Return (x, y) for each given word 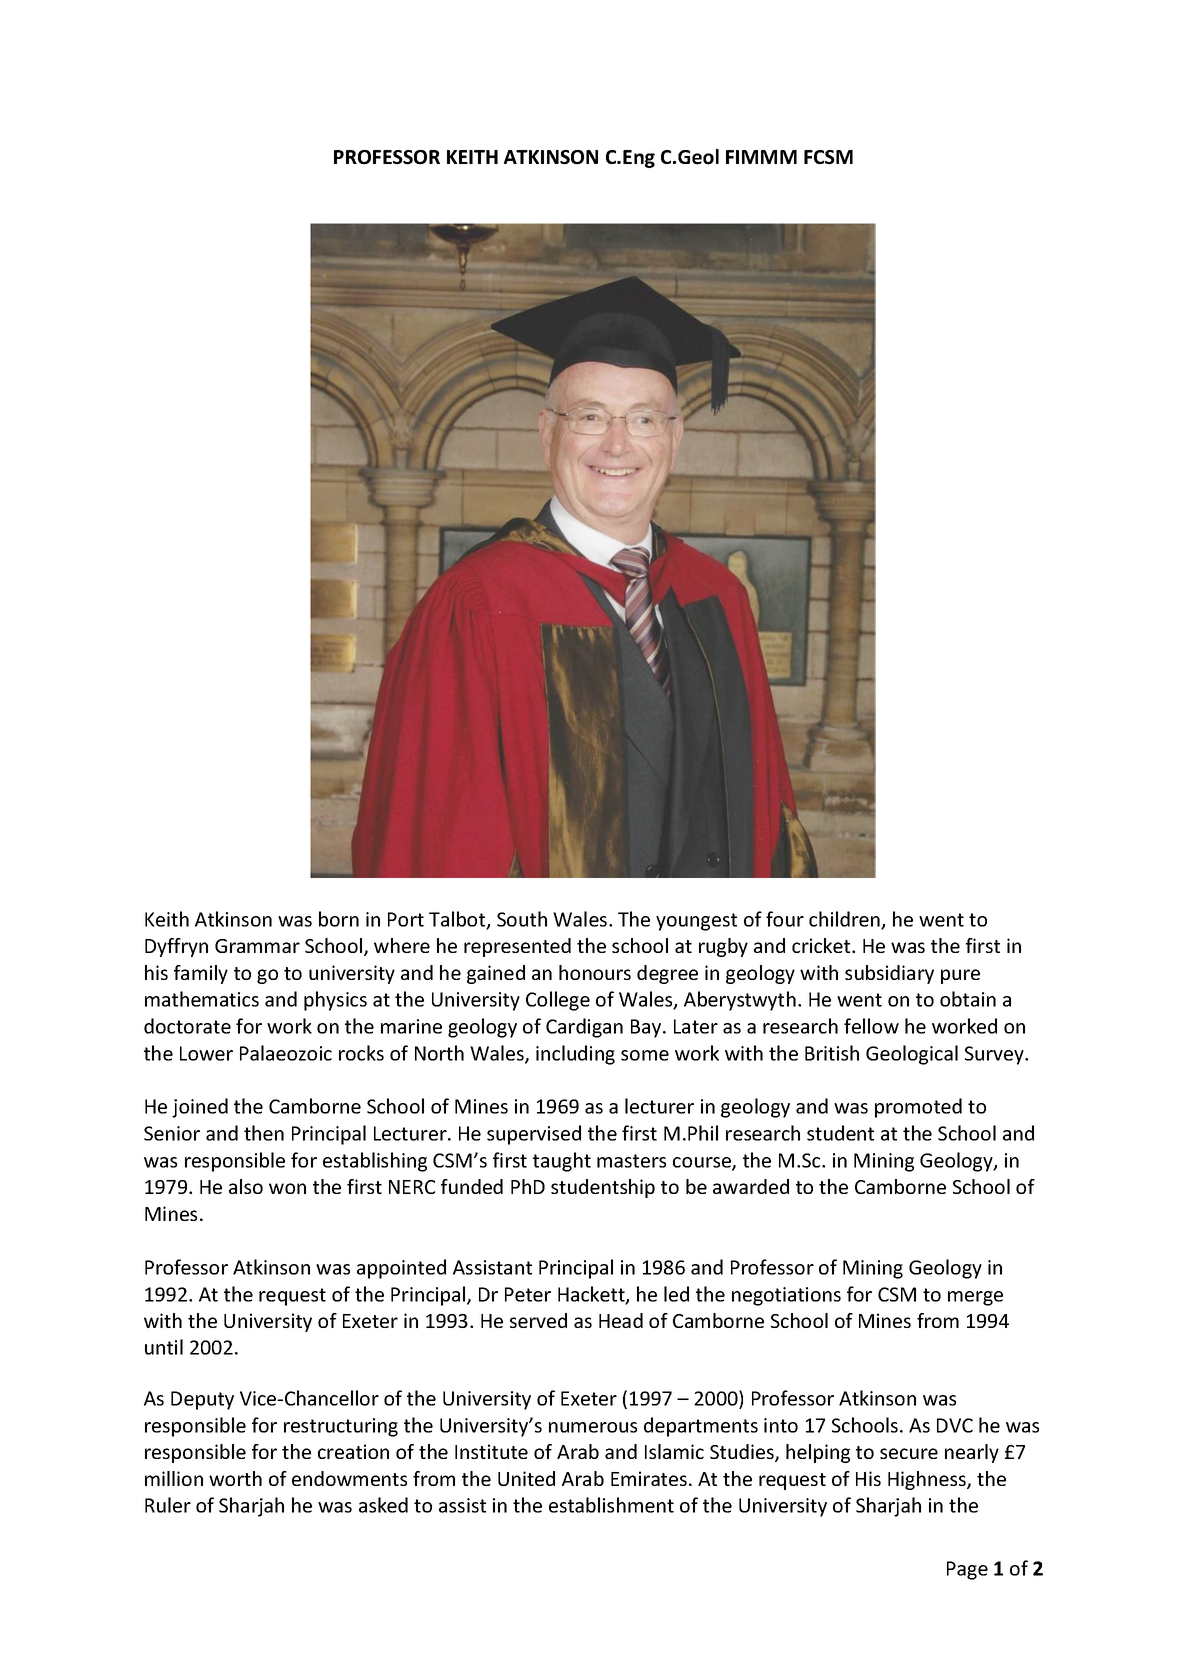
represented (517, 947)
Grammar (257, 946)
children (845, 920)
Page (967, 1570)
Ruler (168, 1505)
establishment (611, 1505)
